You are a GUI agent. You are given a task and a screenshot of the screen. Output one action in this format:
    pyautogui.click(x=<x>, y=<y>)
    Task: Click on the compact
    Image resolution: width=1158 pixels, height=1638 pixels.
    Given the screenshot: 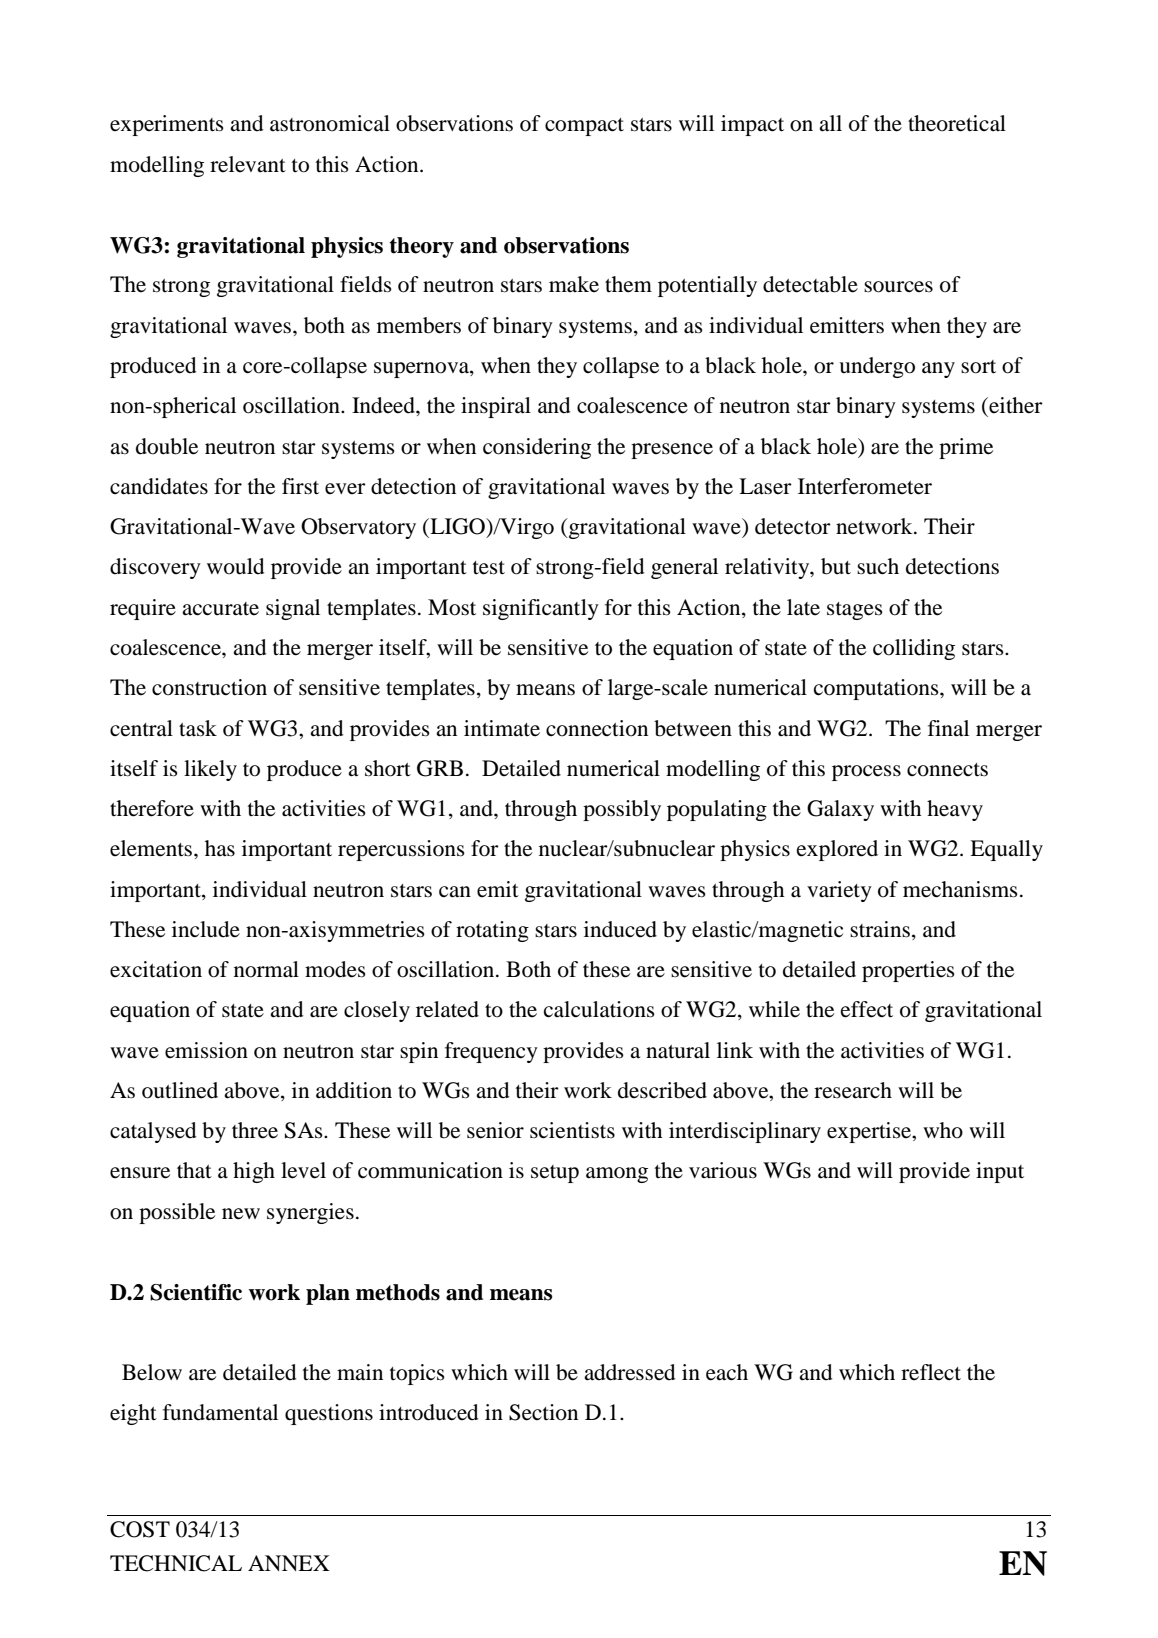 What is the action you would take?
    pyautogui.click(x=584, y=127)
